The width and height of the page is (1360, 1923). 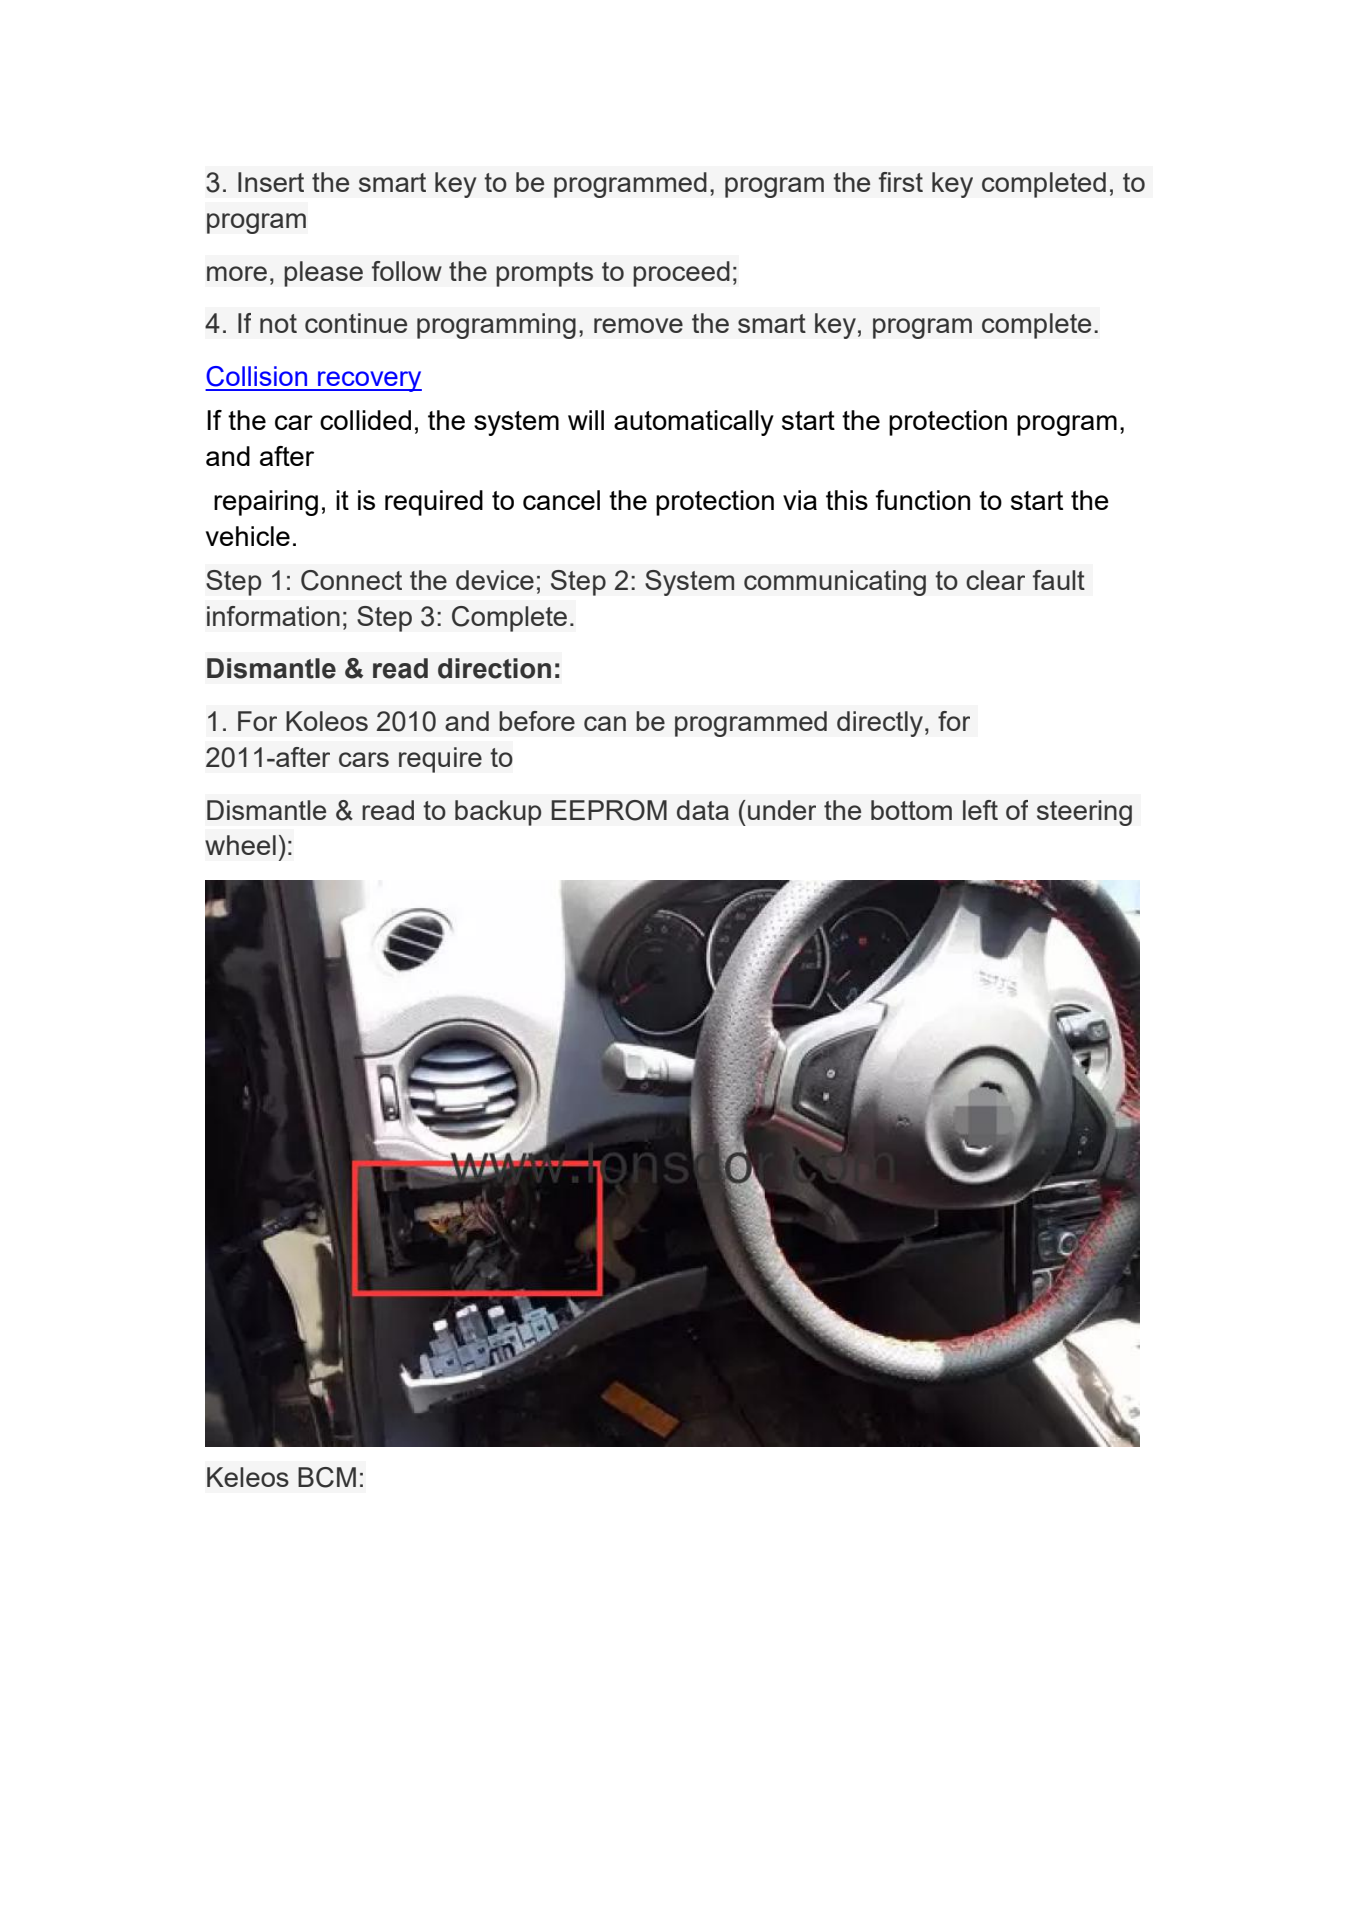 I want to click on proceed, so click(x=681, y=274).
